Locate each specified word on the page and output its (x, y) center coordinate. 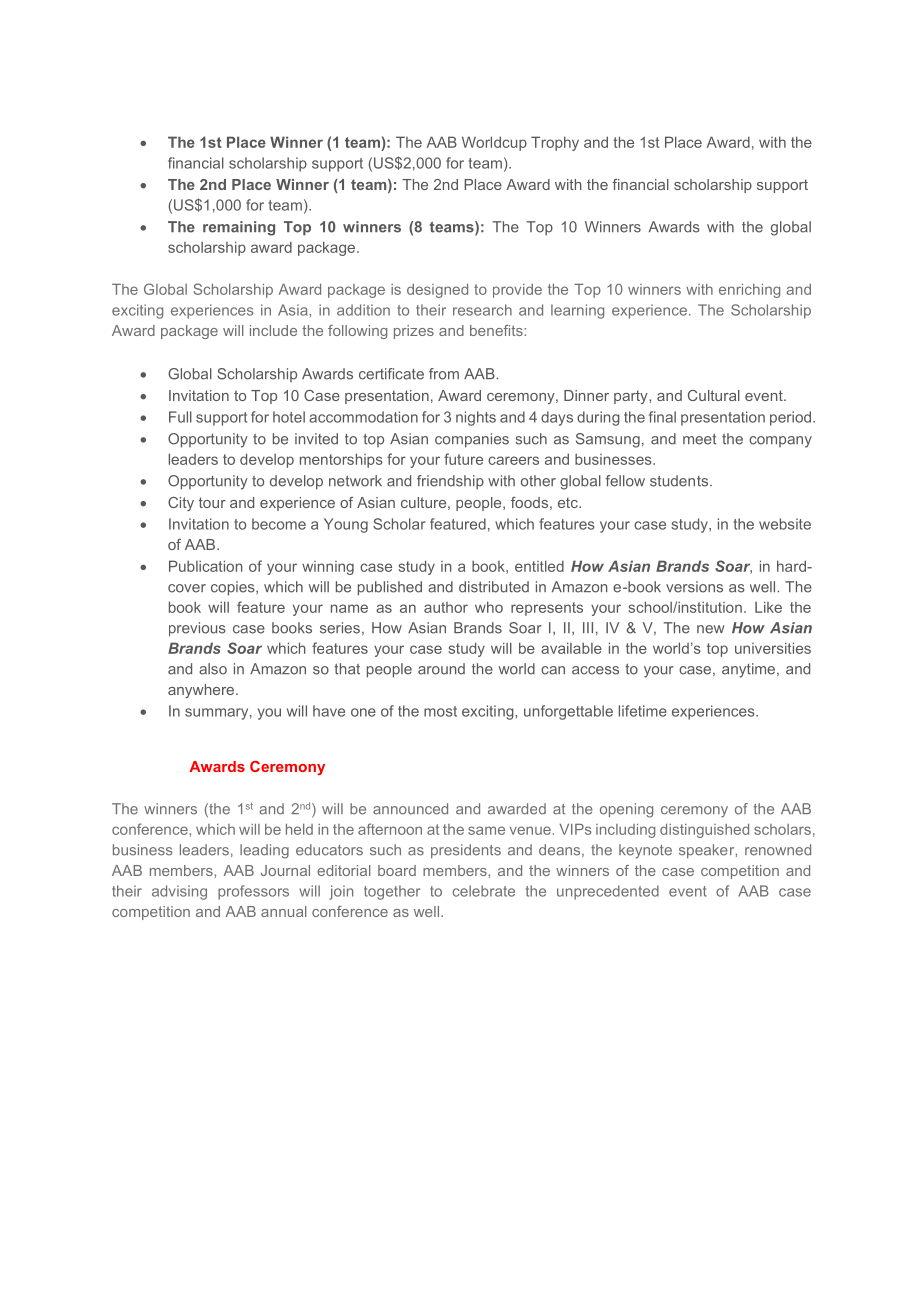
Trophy (555, 143)
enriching (749, 291)
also (213, 669)
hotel (289, 417)
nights (476, 418)
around (441, 669)
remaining (239, 228)
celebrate (483, 891)
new (711, 629)
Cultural (714, 395)
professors (253, 892)
